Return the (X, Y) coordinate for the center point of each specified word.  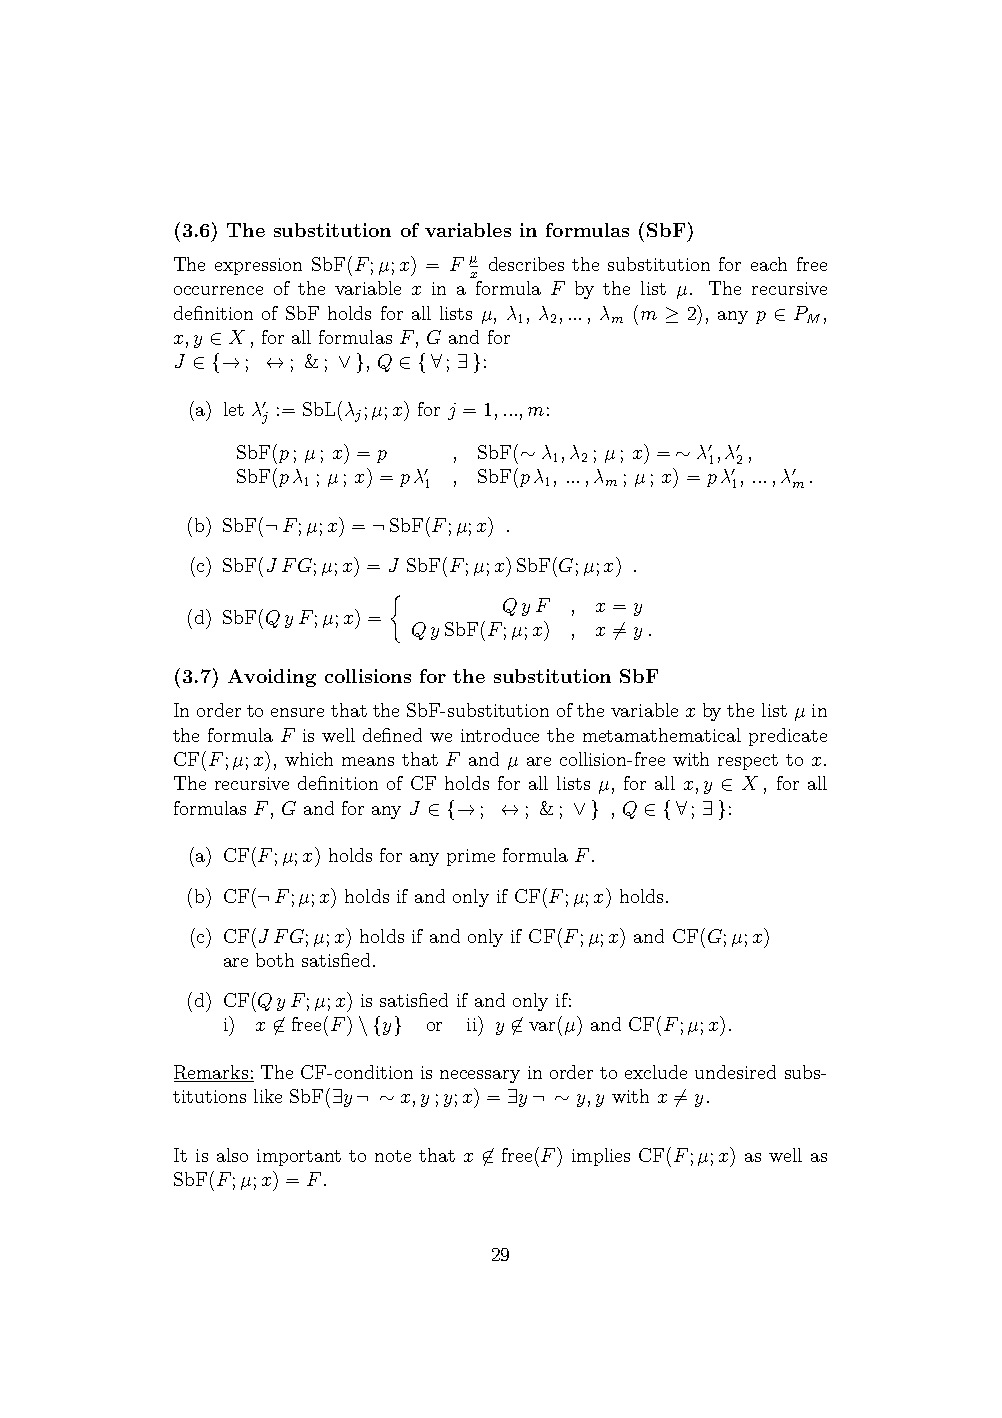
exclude (656, 1072)
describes (526, 264)
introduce (500, 735)
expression (258, 266)
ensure (297, 712)
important (299, 1157)
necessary (480, 1076)
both (275, 960)
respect (748, 762)
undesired (735, 1072)
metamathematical (662, 735)
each (769, 264)
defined (392, 735)
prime (471, 857)
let (234, 409)
